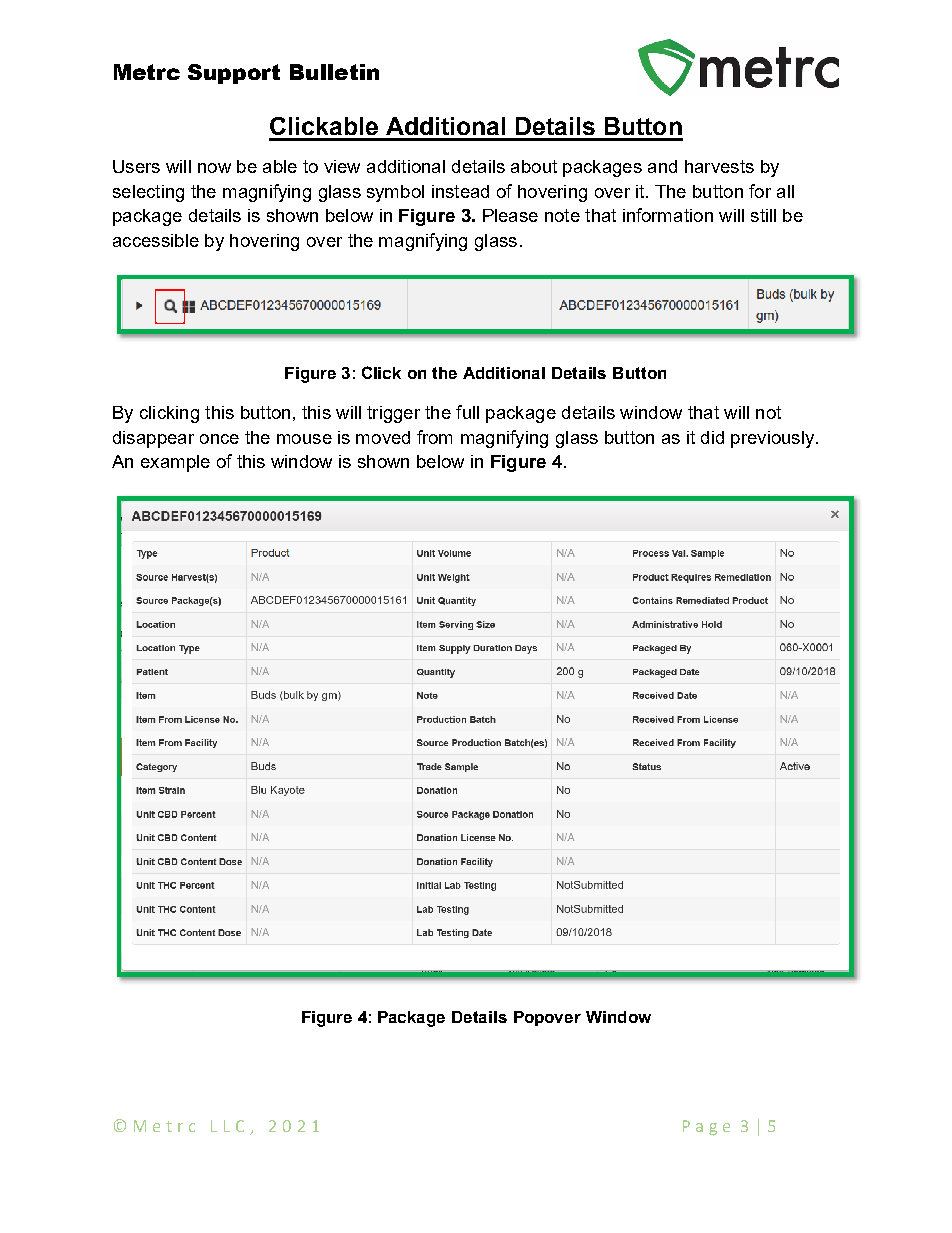  Describe the element at coordinates (712, 437) in the image. I see `did` at that location.
